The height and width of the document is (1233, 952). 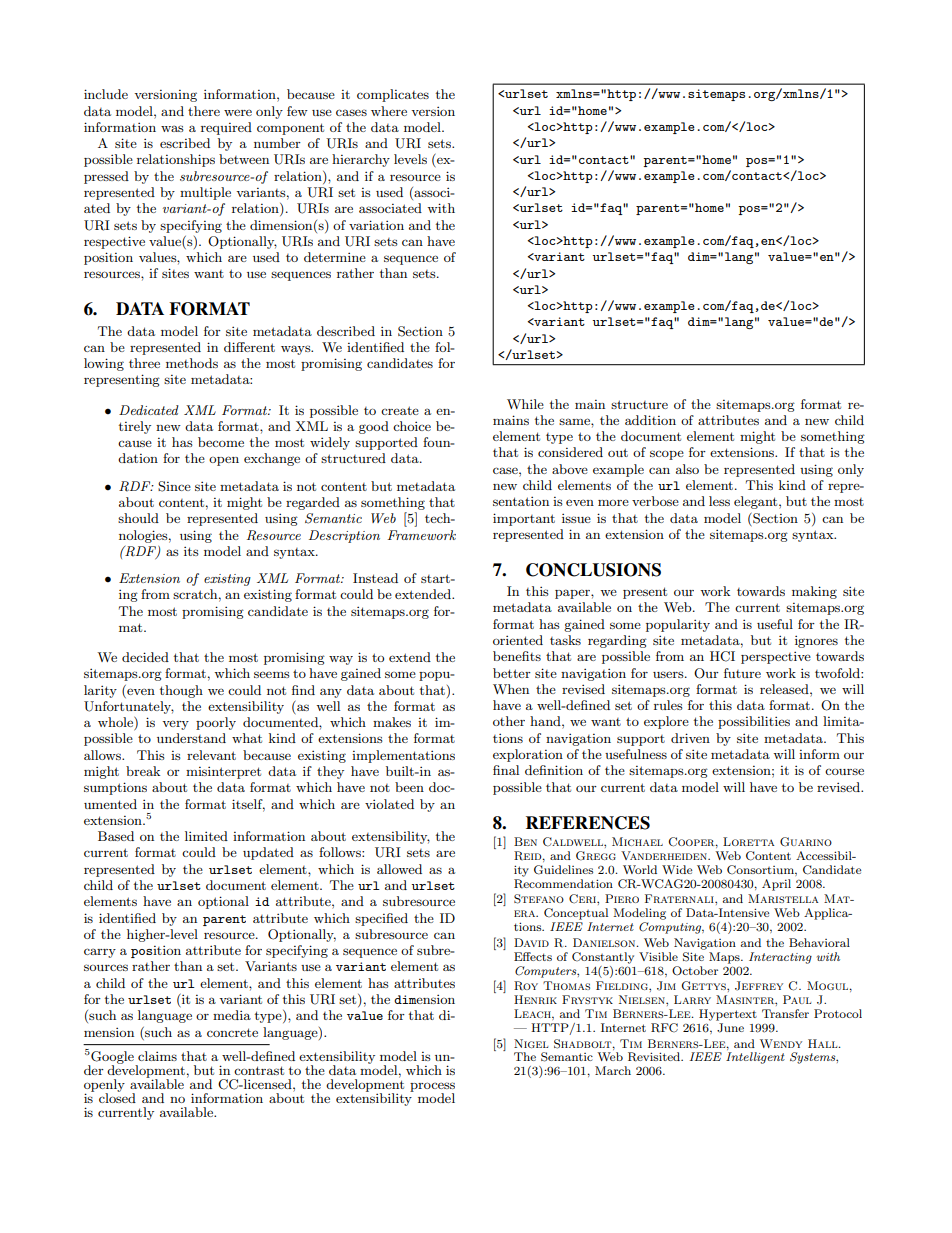 What do you see at coordinates (221, 442) in the document?
I see `become` at bounding box center [221, 442].
